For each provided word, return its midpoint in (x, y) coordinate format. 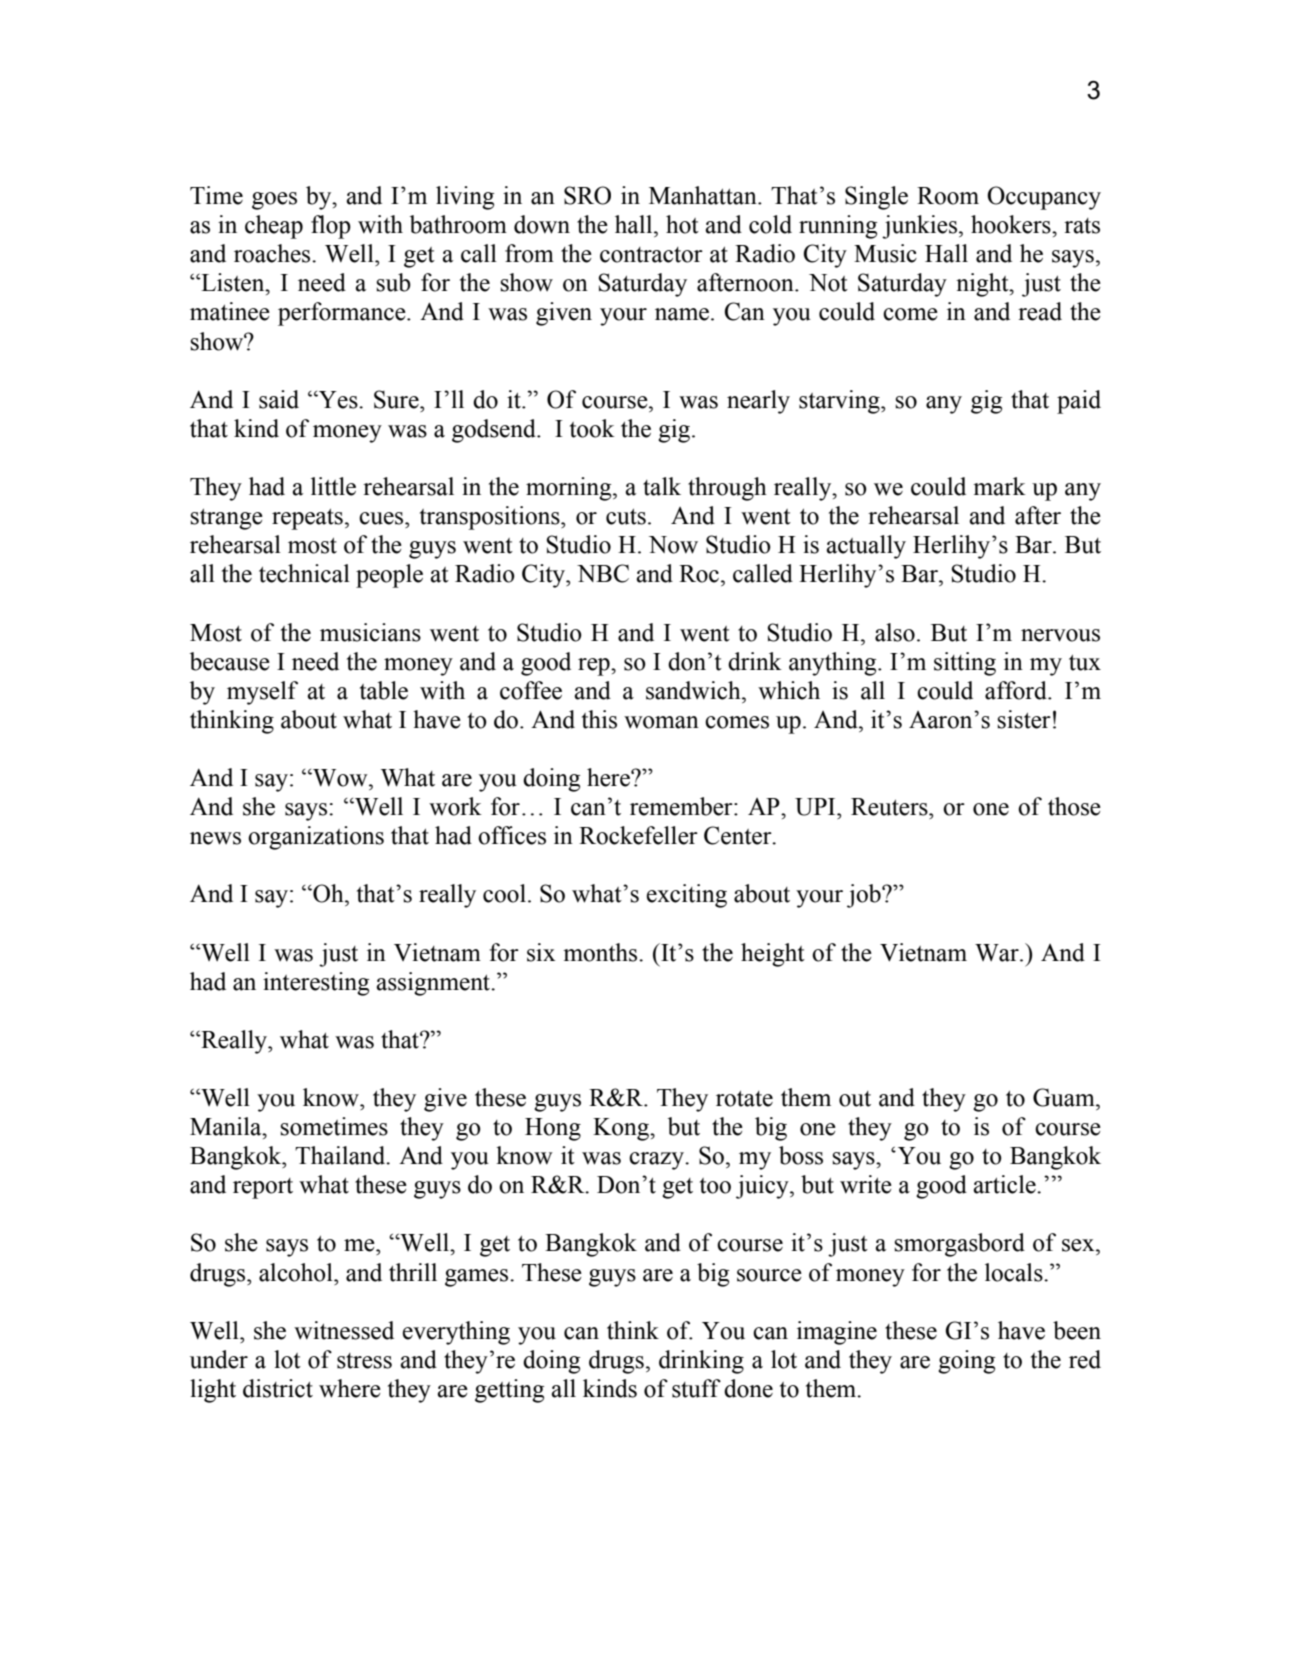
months (601, 952)
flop (331, 227)
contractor (651, 255)
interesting (316, 984)
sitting (965, 664)
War (998, 953)
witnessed (344, 1330)
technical (304, 573)
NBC (603, 573)
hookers (1012, 224)
